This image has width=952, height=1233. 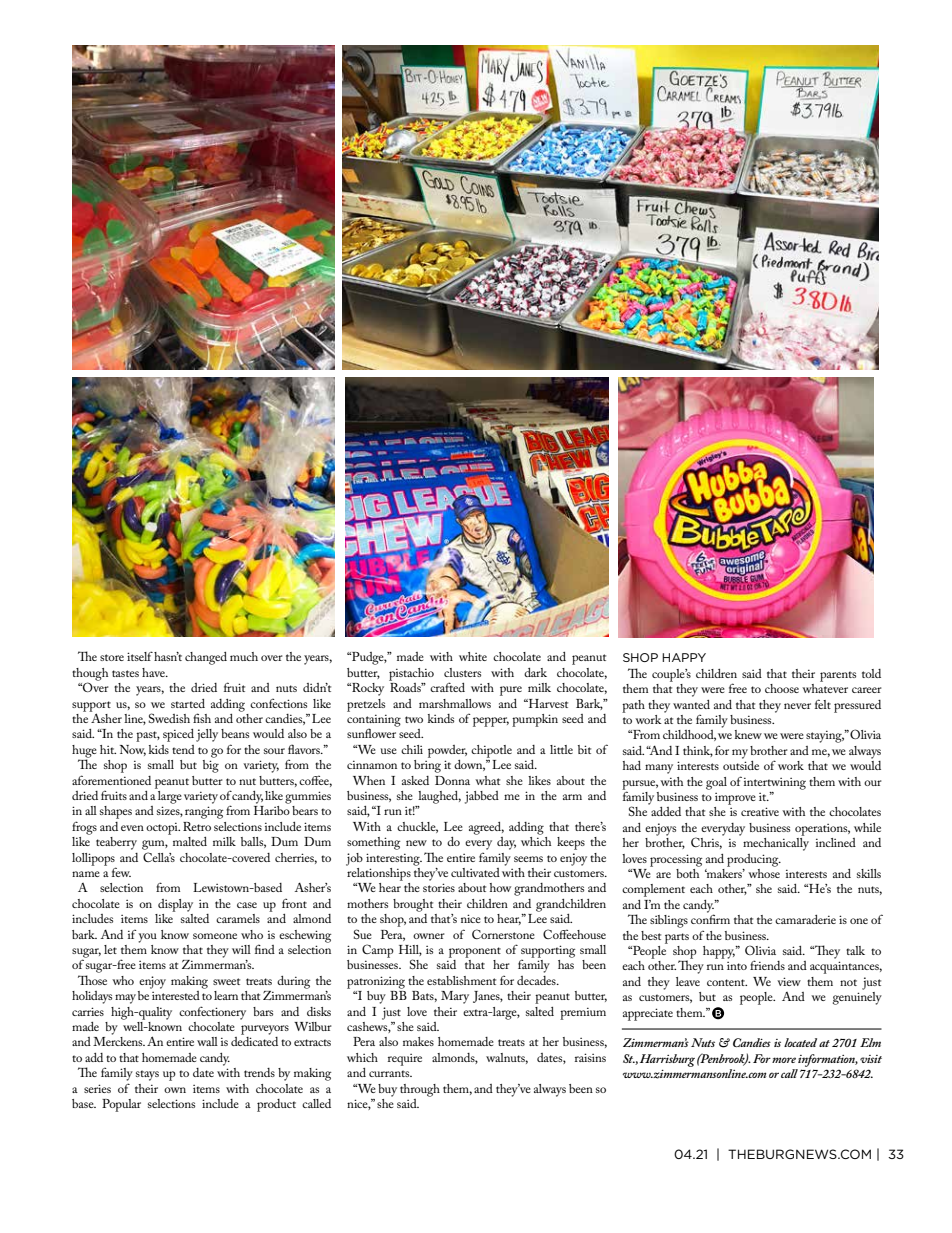 What do you see at coordinates (121, 872) in the image?
I see `few` at bounding box center [121, 872].
